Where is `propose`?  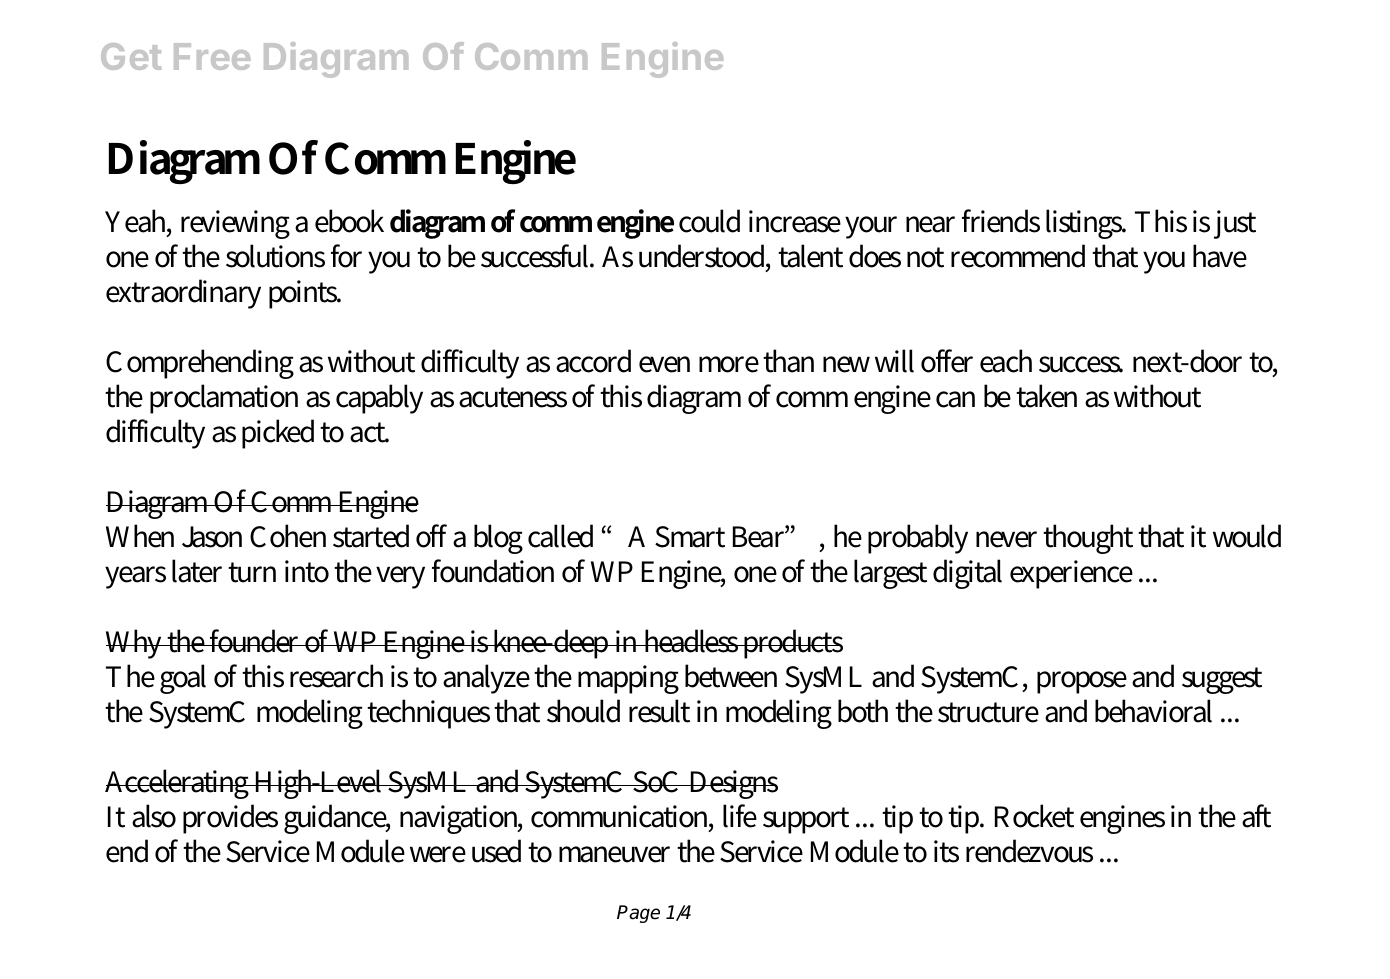 propose is located at coordinates (1082, 682).
